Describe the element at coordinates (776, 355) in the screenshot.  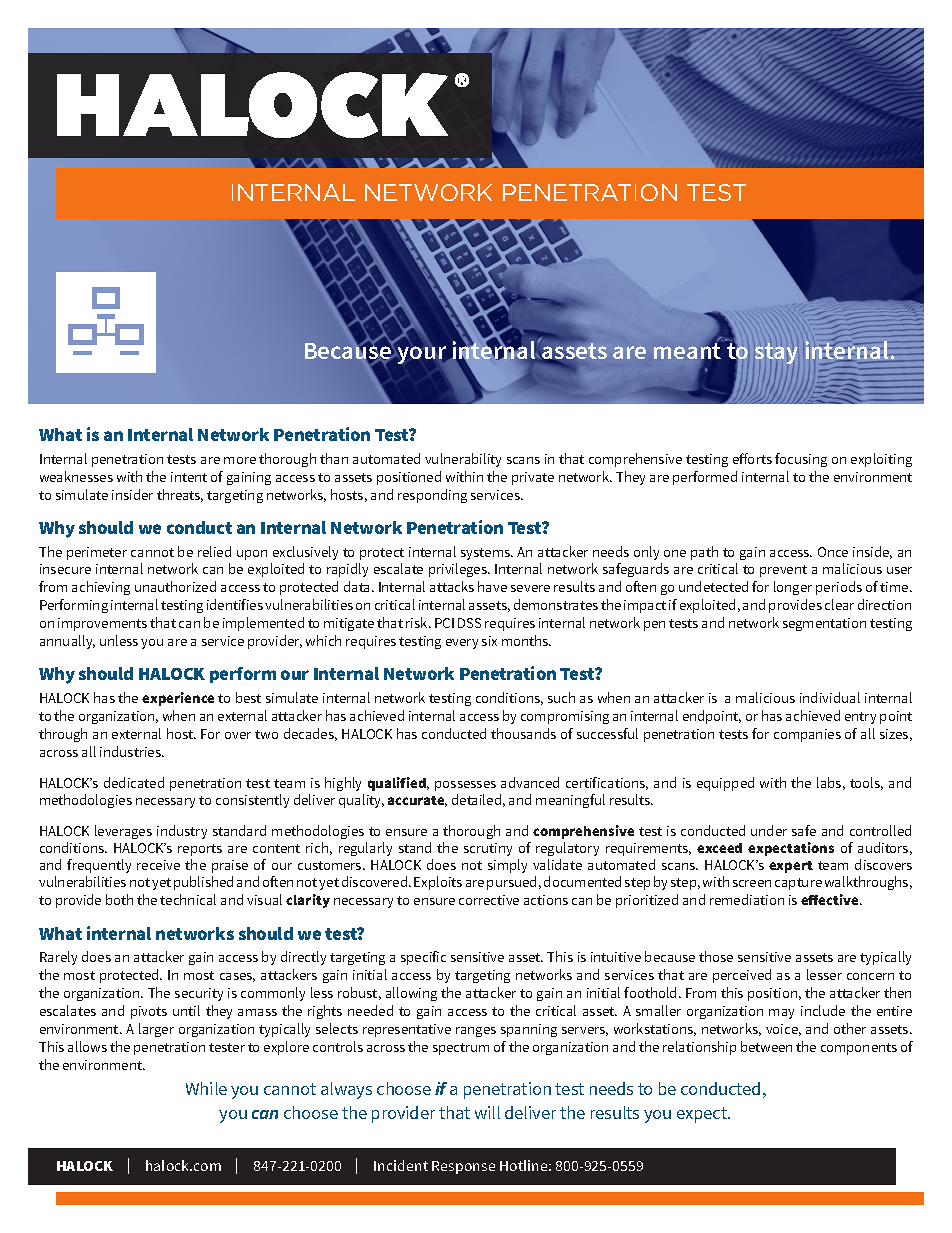
I see `stay` at that location.
